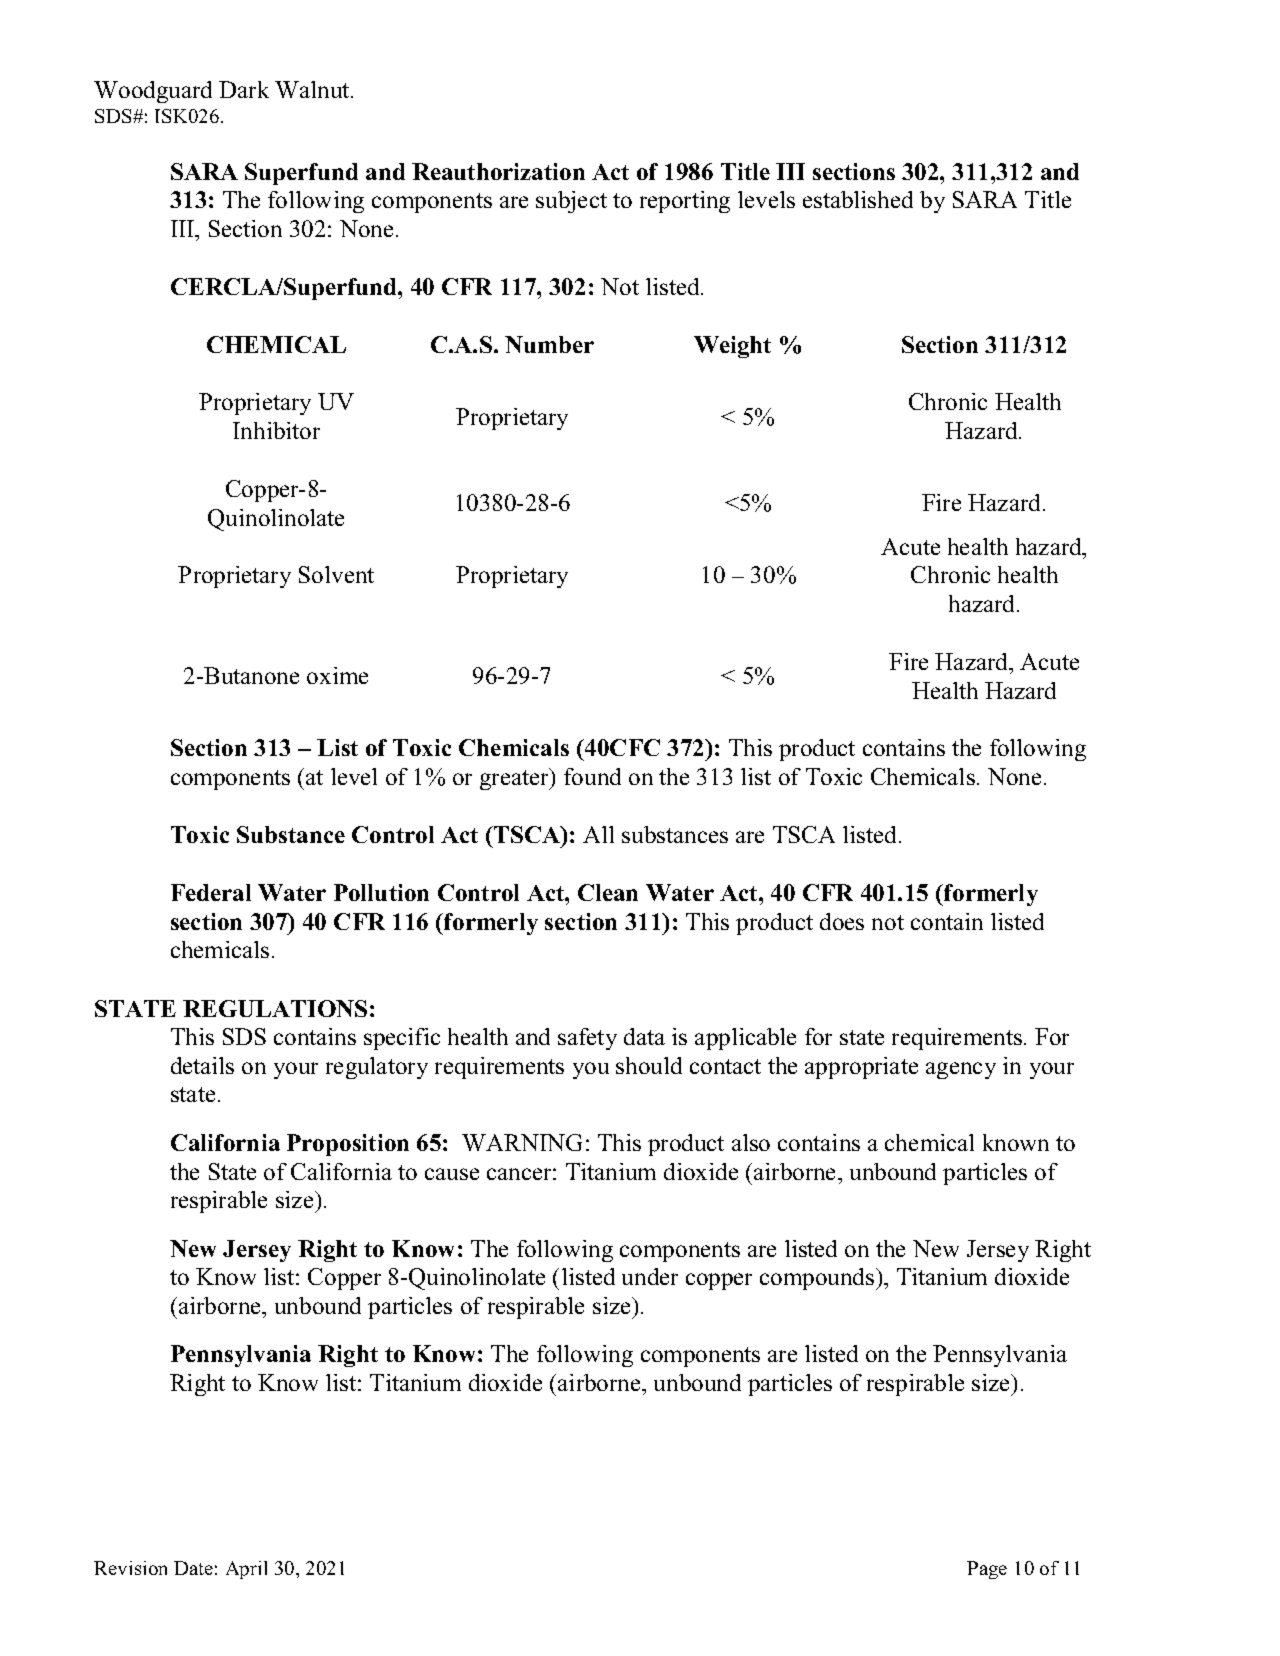 This image has width=1280, height=1656. I want to click on Number, so click(549, 344).
